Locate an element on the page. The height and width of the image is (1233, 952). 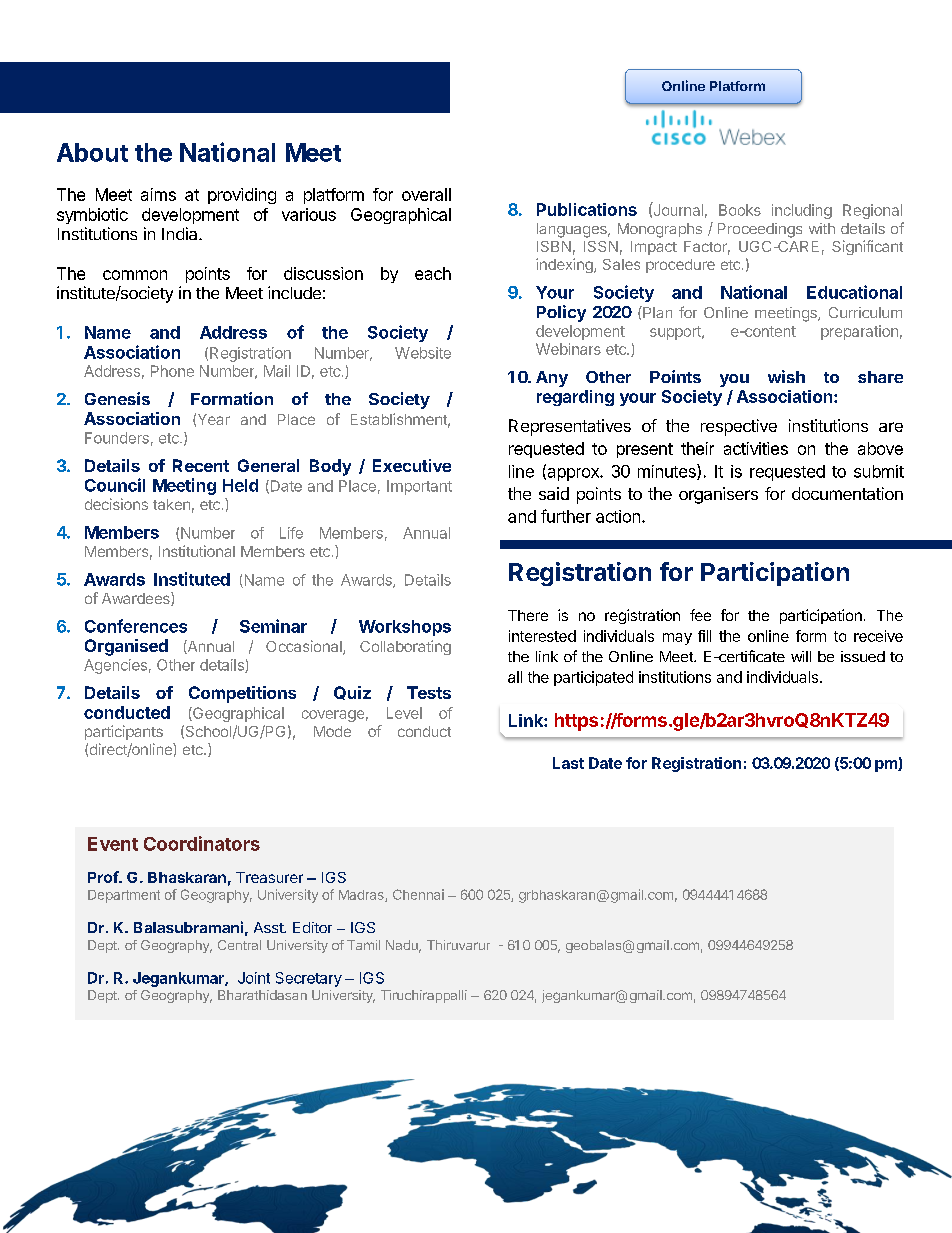
Central is located at coordinates (239, 945).
